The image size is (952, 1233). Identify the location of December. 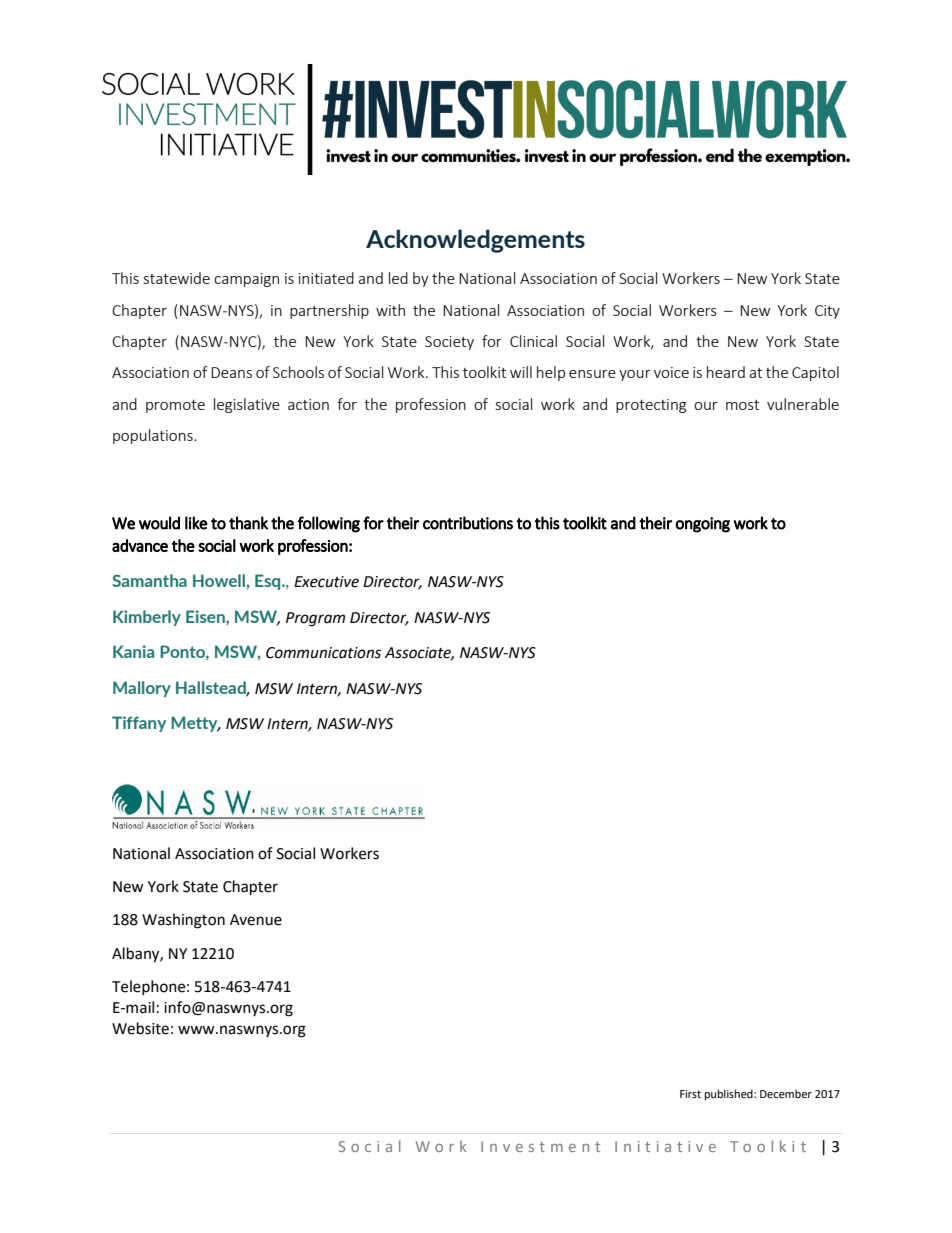
(786, 1094).
